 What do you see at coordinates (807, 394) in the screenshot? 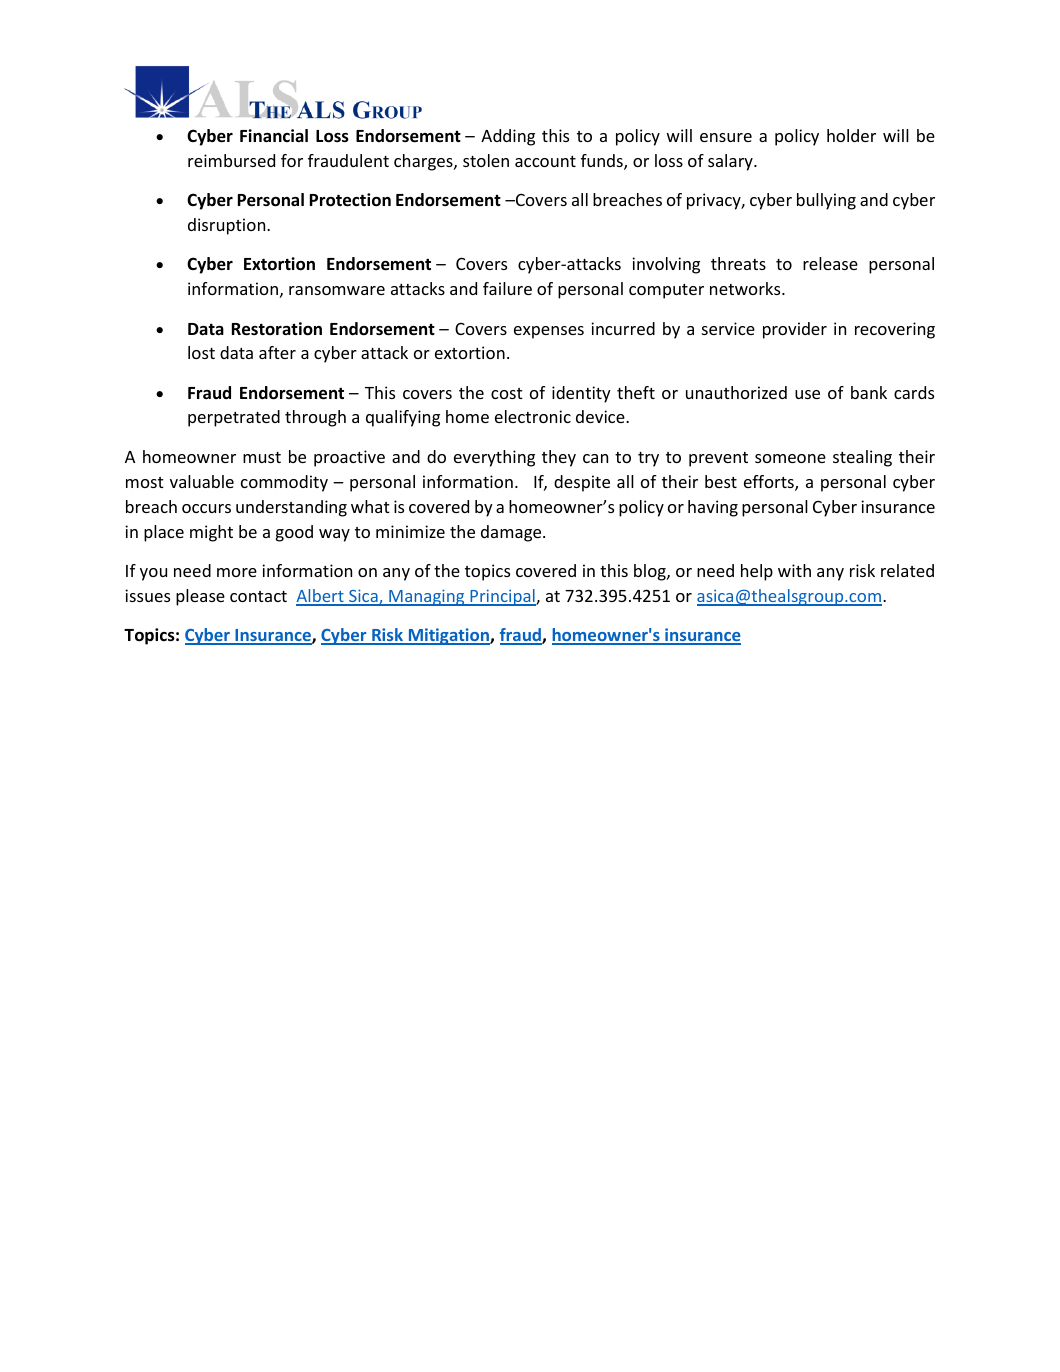
I see `use` at bounding box center [807, 394].
